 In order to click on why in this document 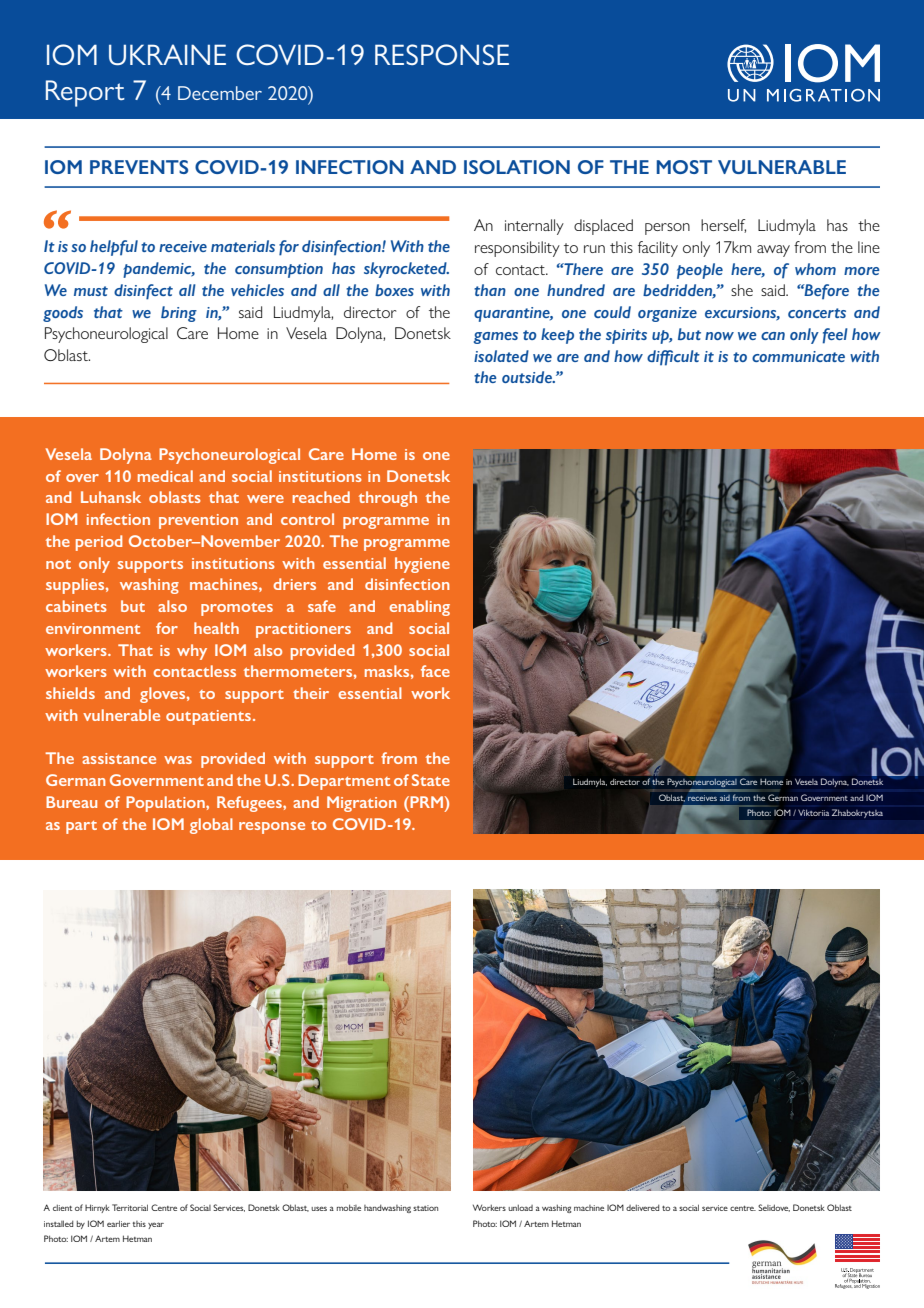, I will do `click(192, 652)`.
